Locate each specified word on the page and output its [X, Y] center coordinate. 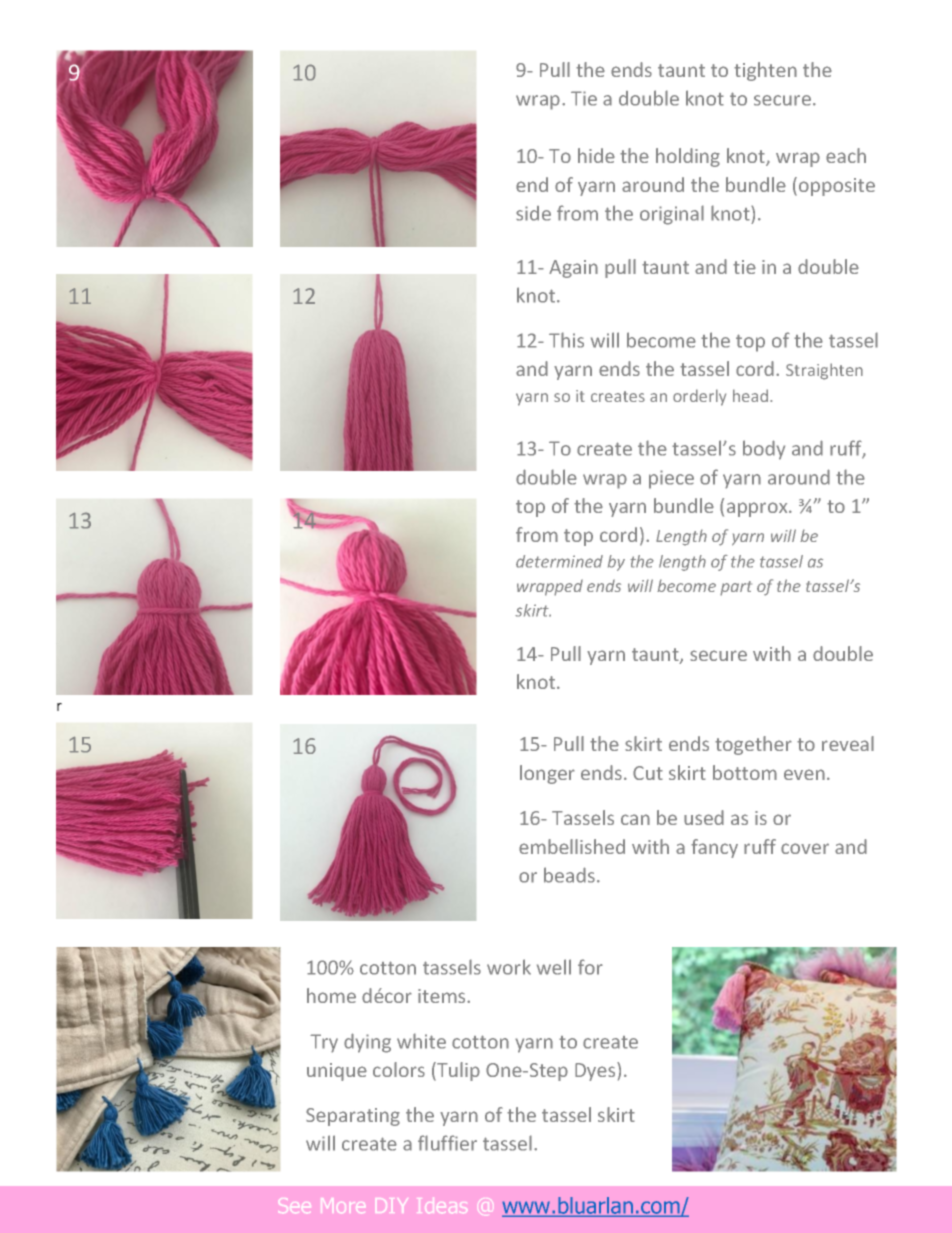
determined [559, 561]
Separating [353, 1117]
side [533, 213]
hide [596, 155]
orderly [699, 397]
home [331, 995]
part [736, 588]
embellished [572, 846]
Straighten [824, 371]
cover [805, 848]
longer [547, 774]
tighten [765, 71]
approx [758, 509]
